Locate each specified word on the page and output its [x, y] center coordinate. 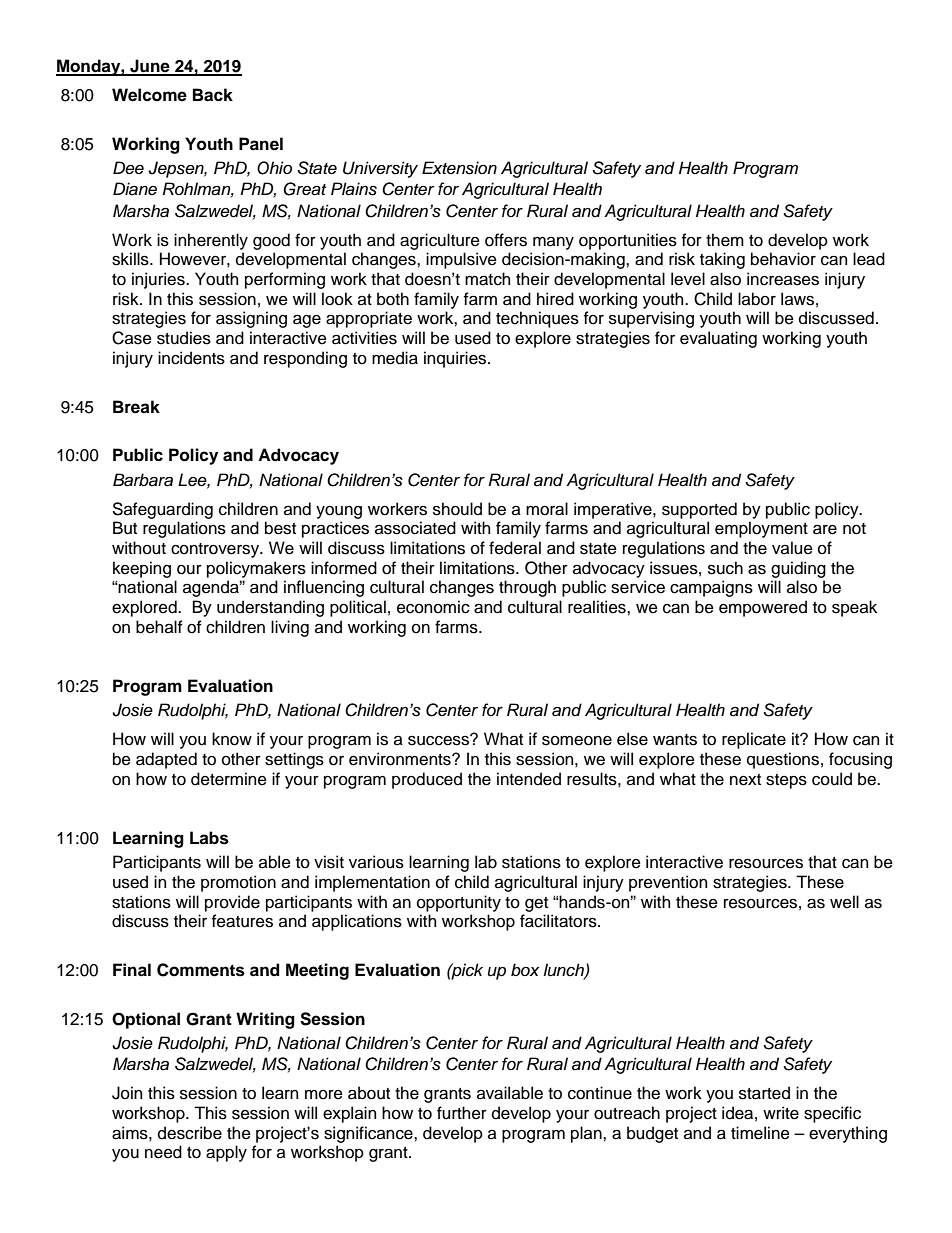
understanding [270, 608]
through [527, 588]
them [725, 240]
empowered [763, 608]
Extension [459, 168]
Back [213, 95]
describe [190, 1133]
